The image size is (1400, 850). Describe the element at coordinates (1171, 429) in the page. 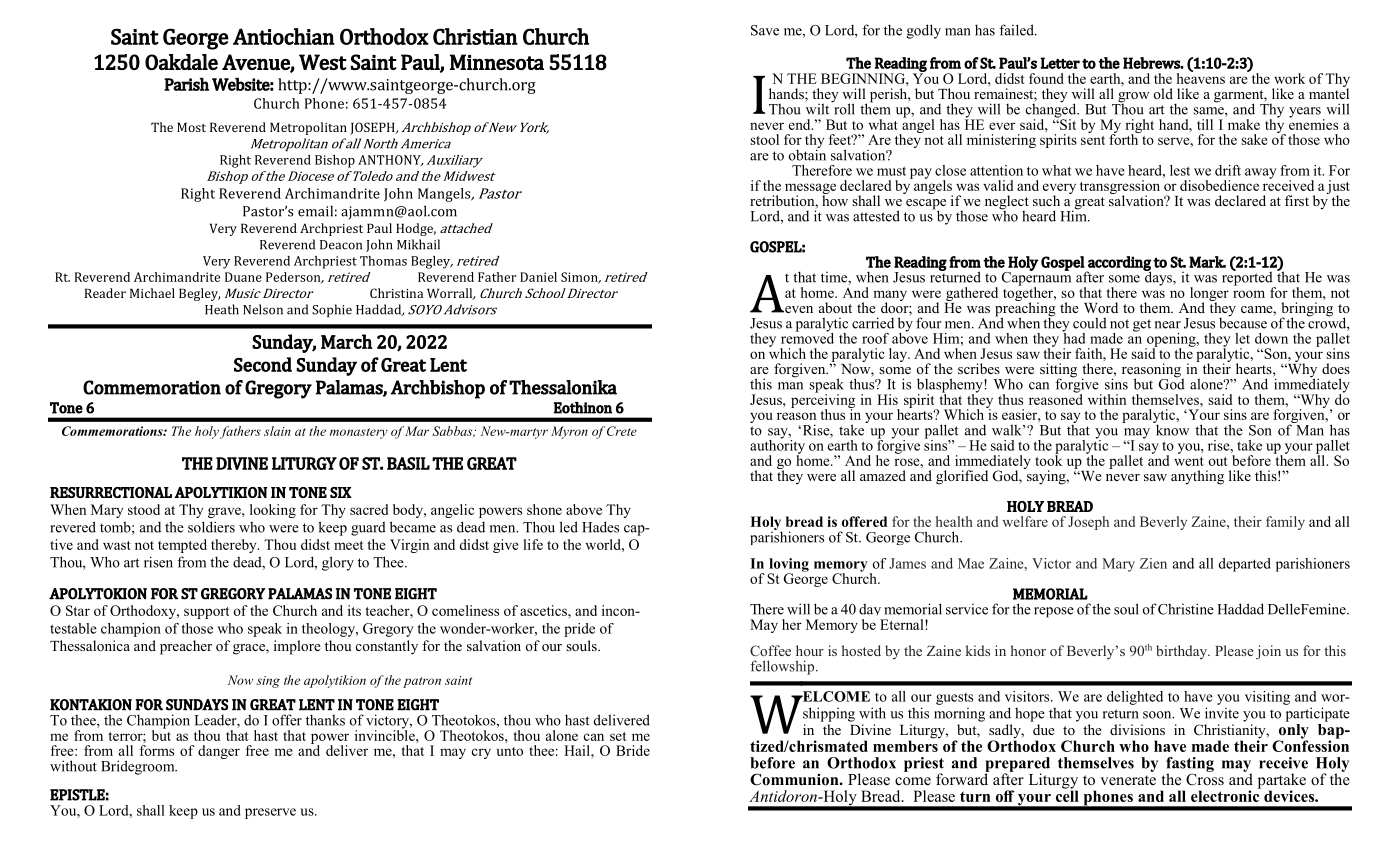

I see `know` at that location.
